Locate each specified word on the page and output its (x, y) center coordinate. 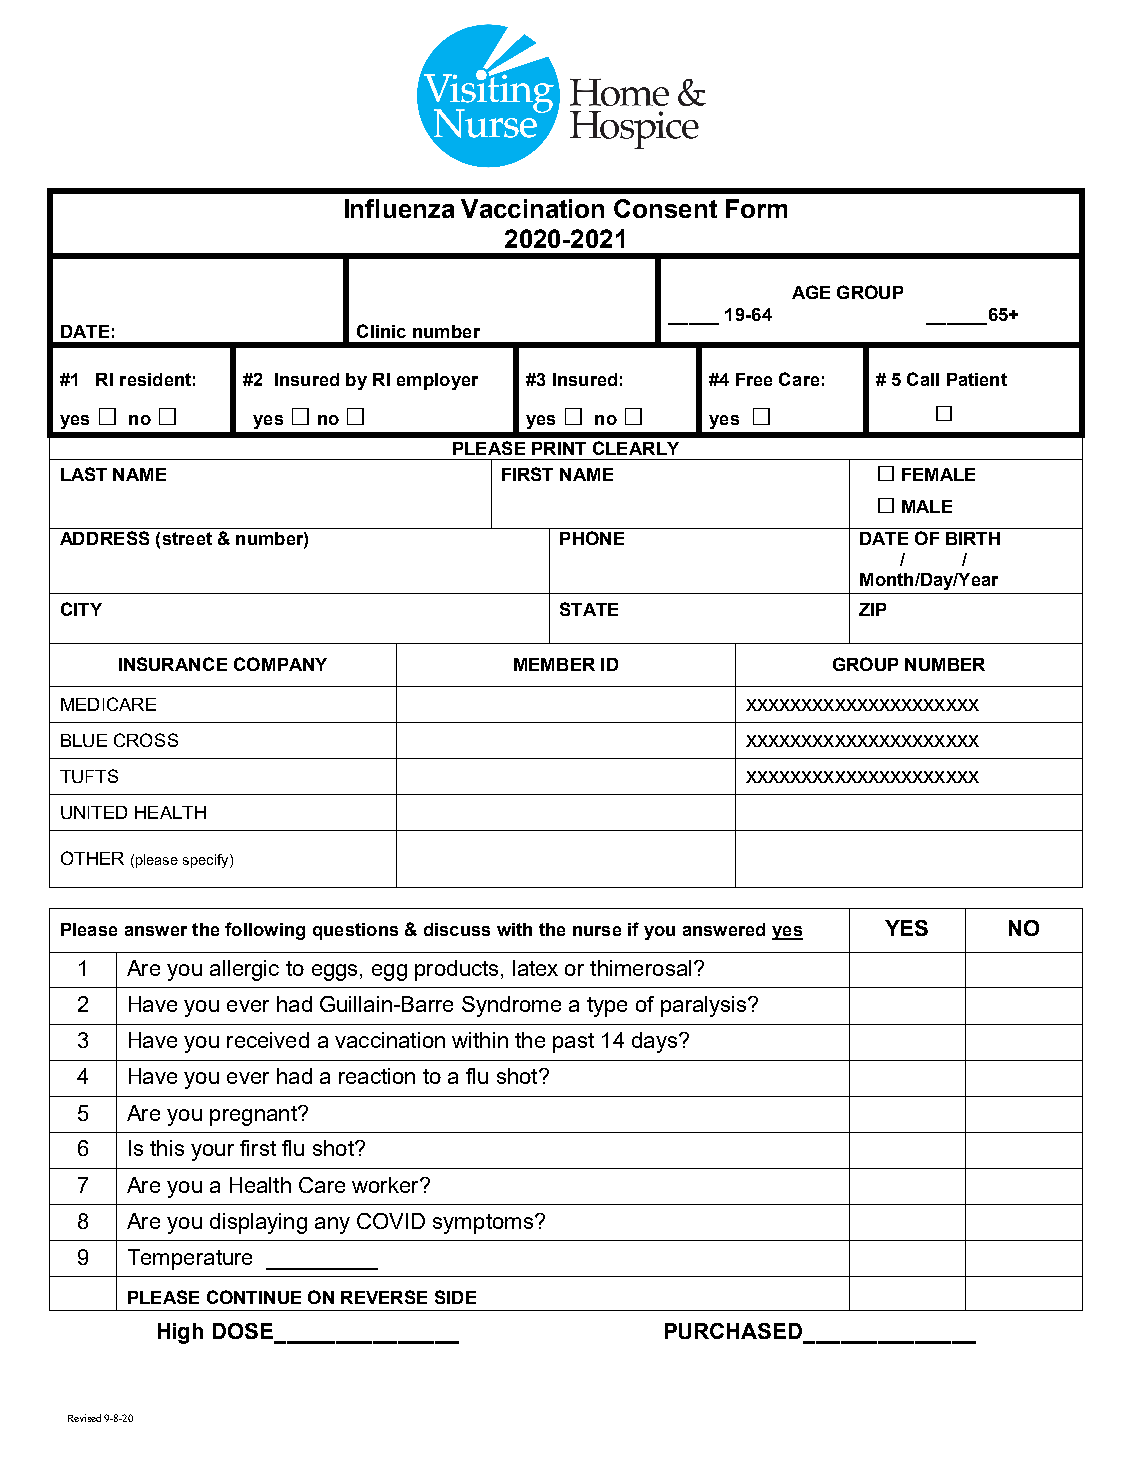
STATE (589, 609)
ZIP (872, 609)
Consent (665, 208)
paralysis (705, 1006)
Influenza (399, 208)
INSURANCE (173, 664)
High (180, 1333)
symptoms (483, 1224)
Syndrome (511, 1006)
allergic (244, 970)
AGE (811, 292)
